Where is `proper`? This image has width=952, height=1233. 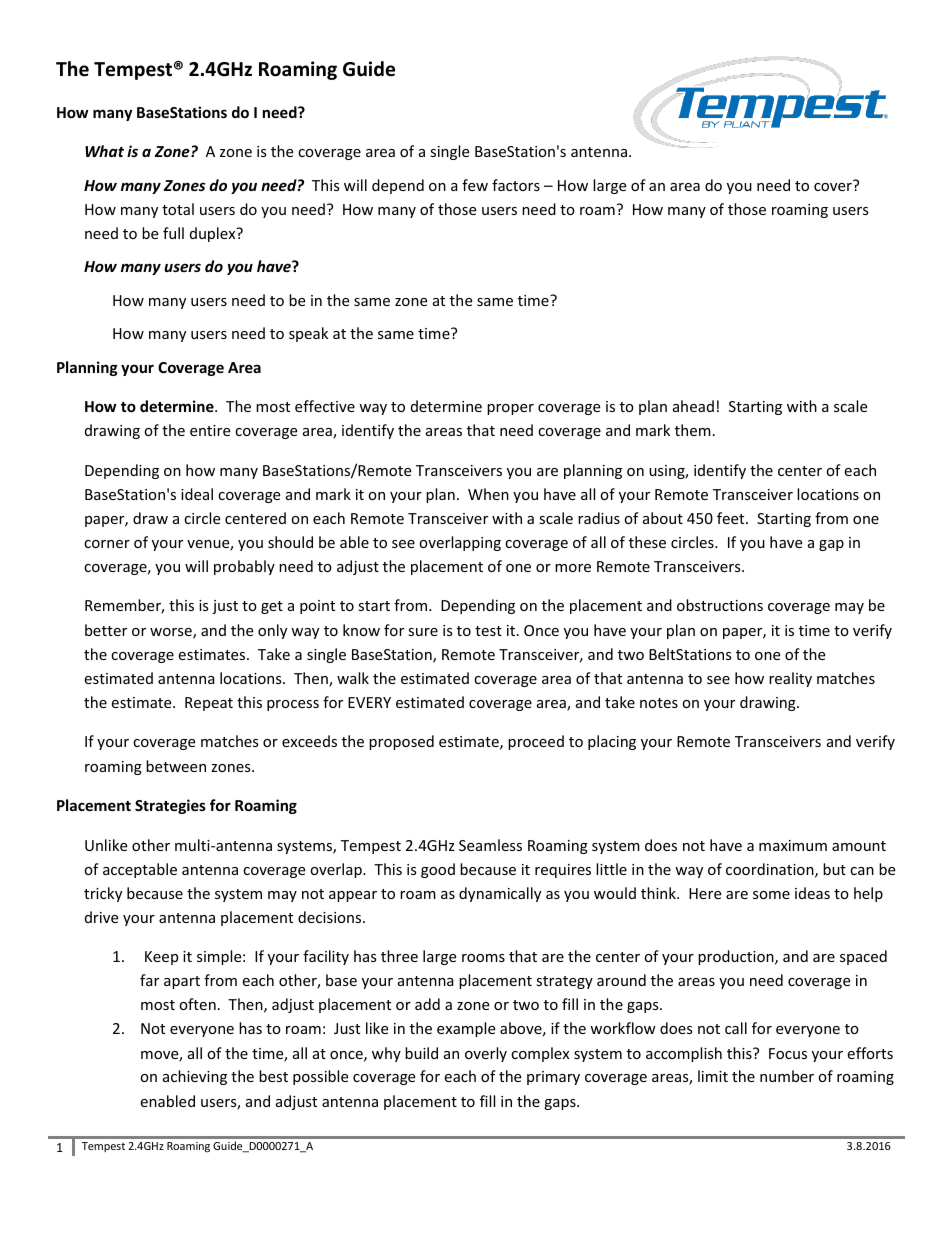 proper is located at coordinates (510, 409).
